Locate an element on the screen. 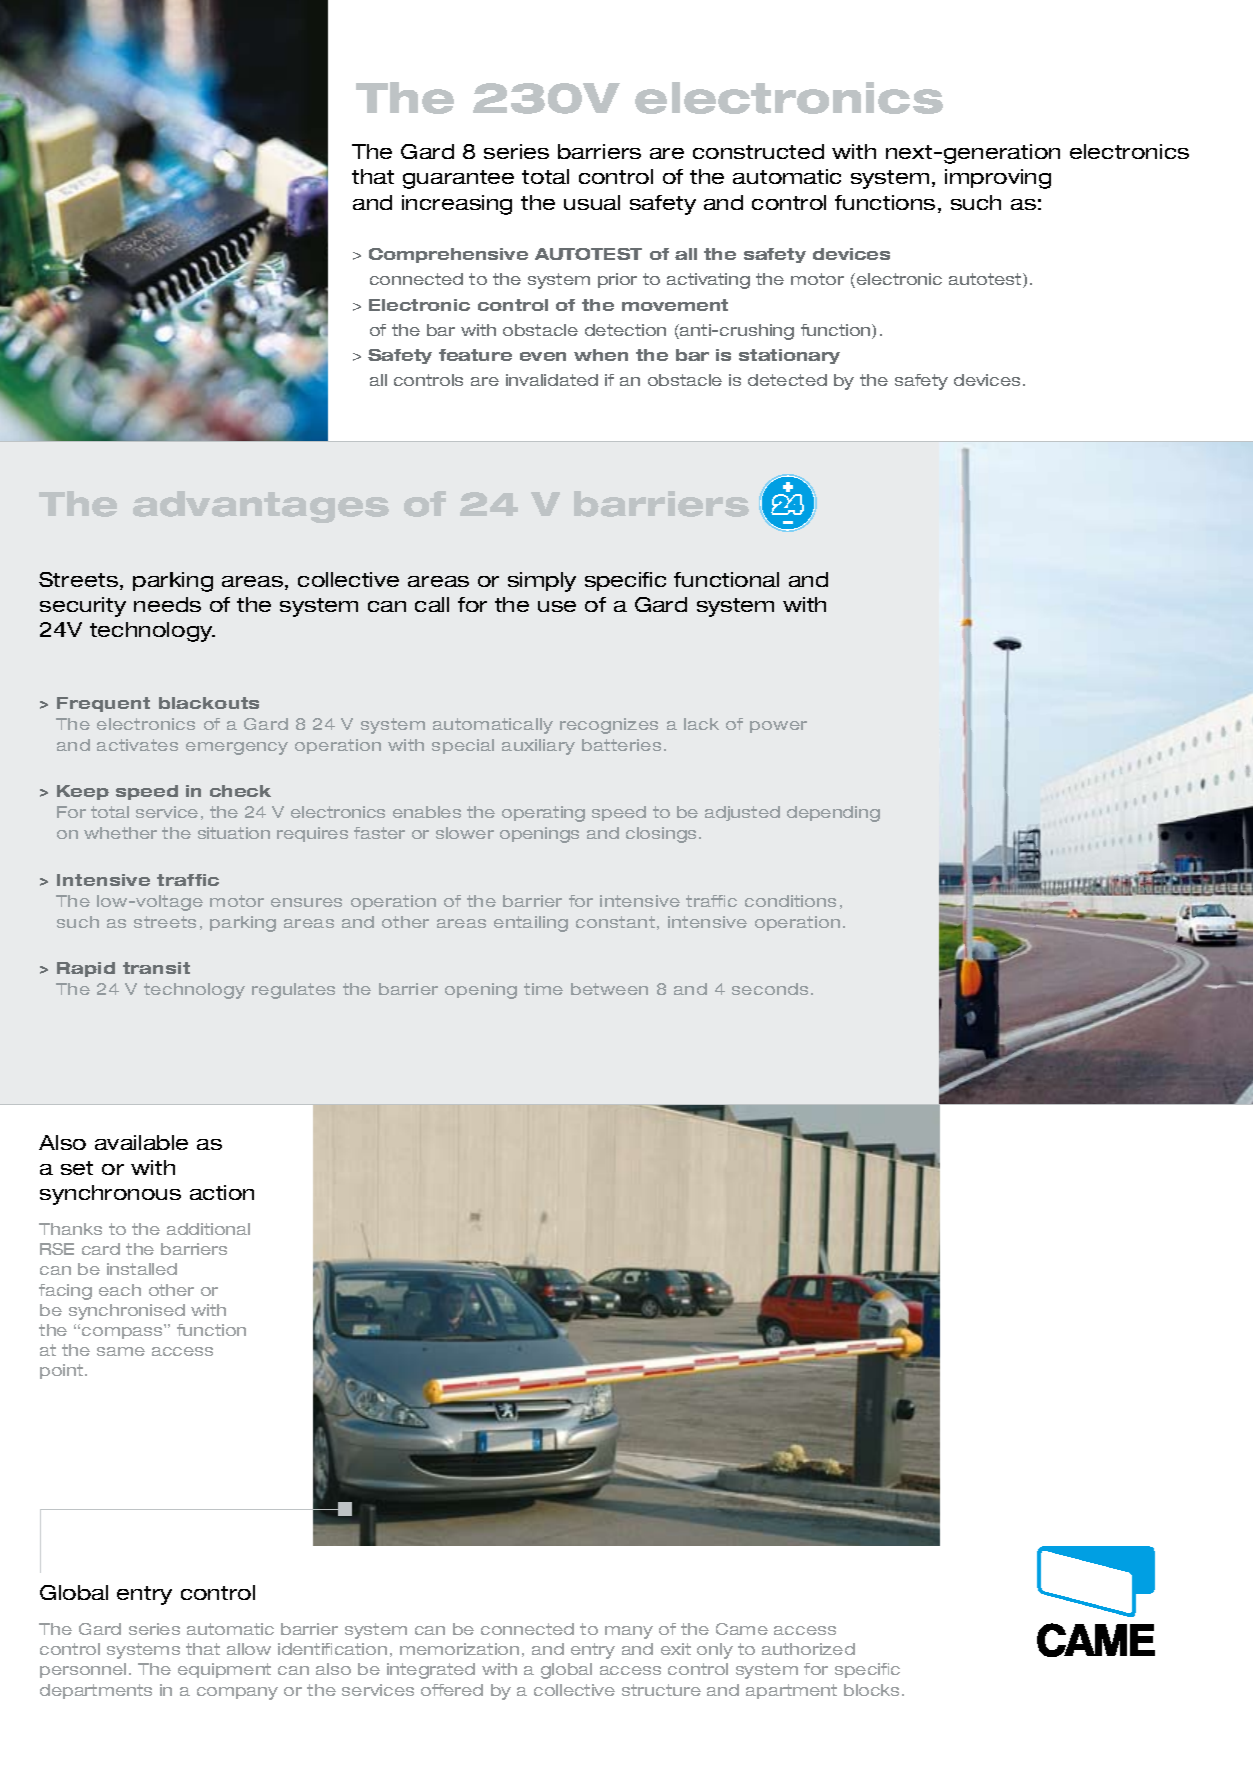 The height and width of the screenshot is (1772, 1253). seconds is located at coordinates (770, 989).
